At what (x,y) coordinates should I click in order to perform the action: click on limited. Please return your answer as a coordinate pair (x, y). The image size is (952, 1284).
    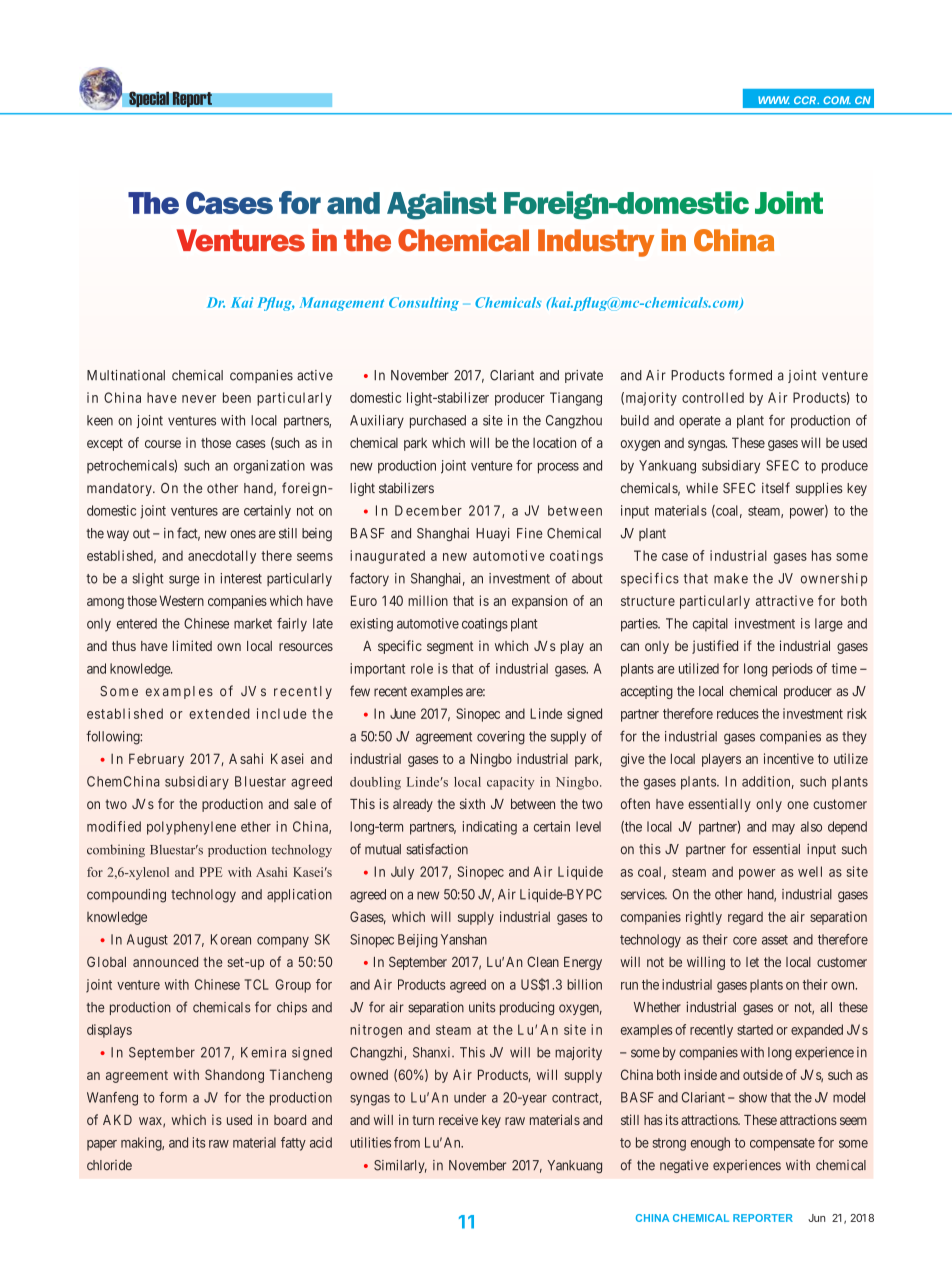
    Looking at the image, I should click on (192, 645).
